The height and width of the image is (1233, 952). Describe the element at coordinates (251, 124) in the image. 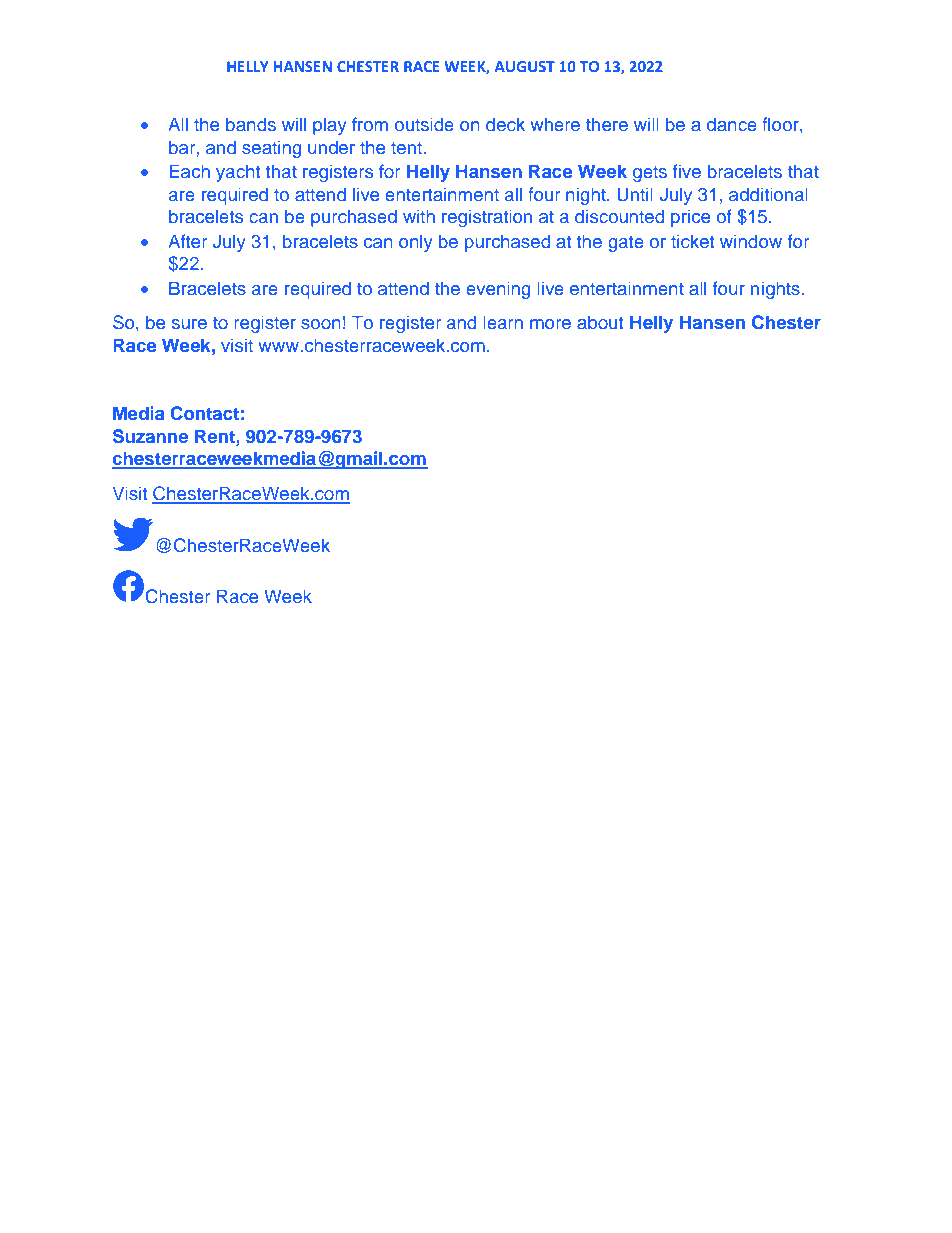

I see `bands` at that location.
